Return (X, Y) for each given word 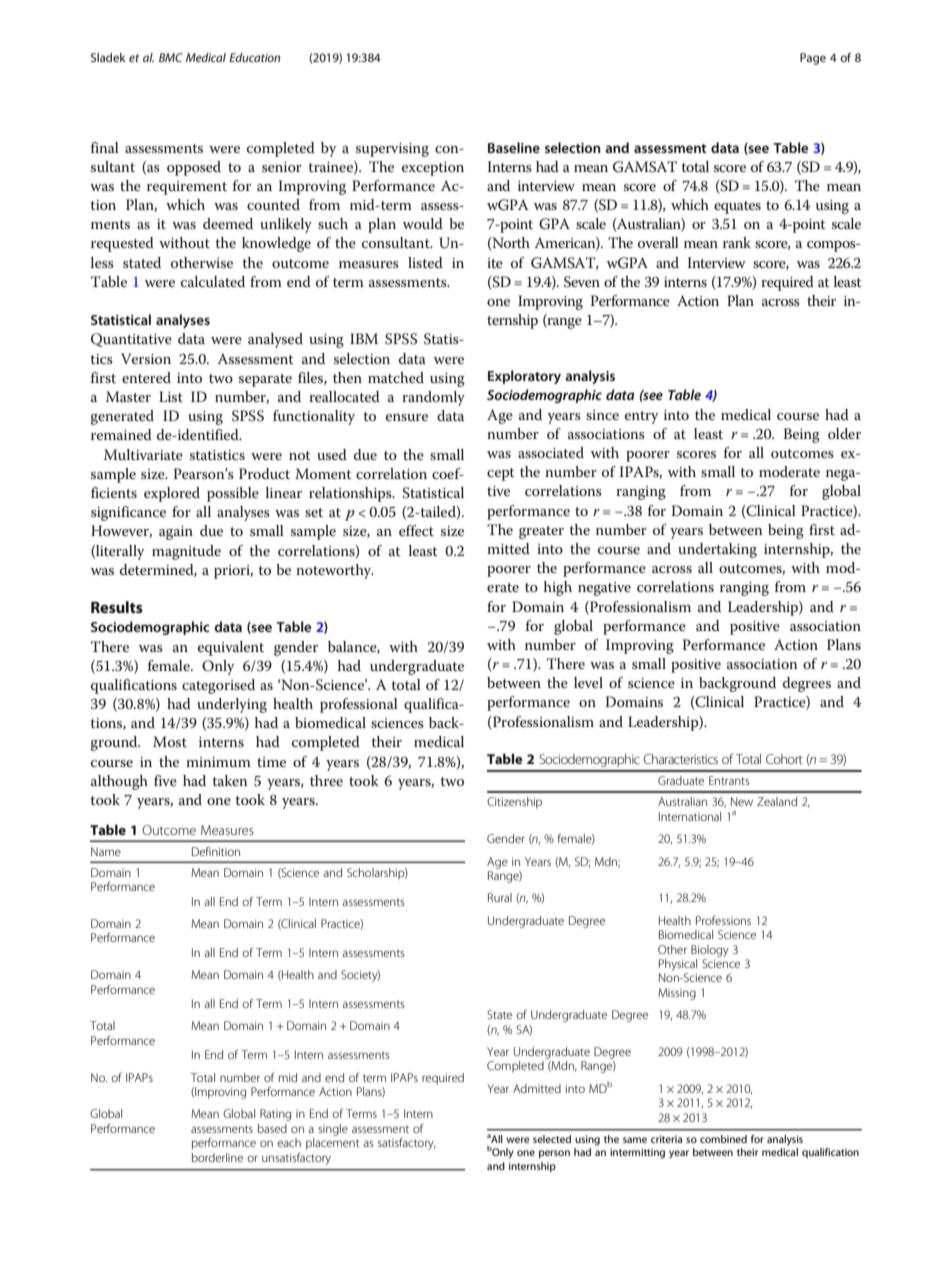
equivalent (231, 648)
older (844, 433)
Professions (723, 920)
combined (723, 1139)
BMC (171, 57)
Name (106, 851)
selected (552, 1139)
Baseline (514, 147)
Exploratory (524, 377)
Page (813, 59)
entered (146, 377)
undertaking (717, 550)
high (558, 588)
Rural (500, 897)
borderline (217, 1157)
